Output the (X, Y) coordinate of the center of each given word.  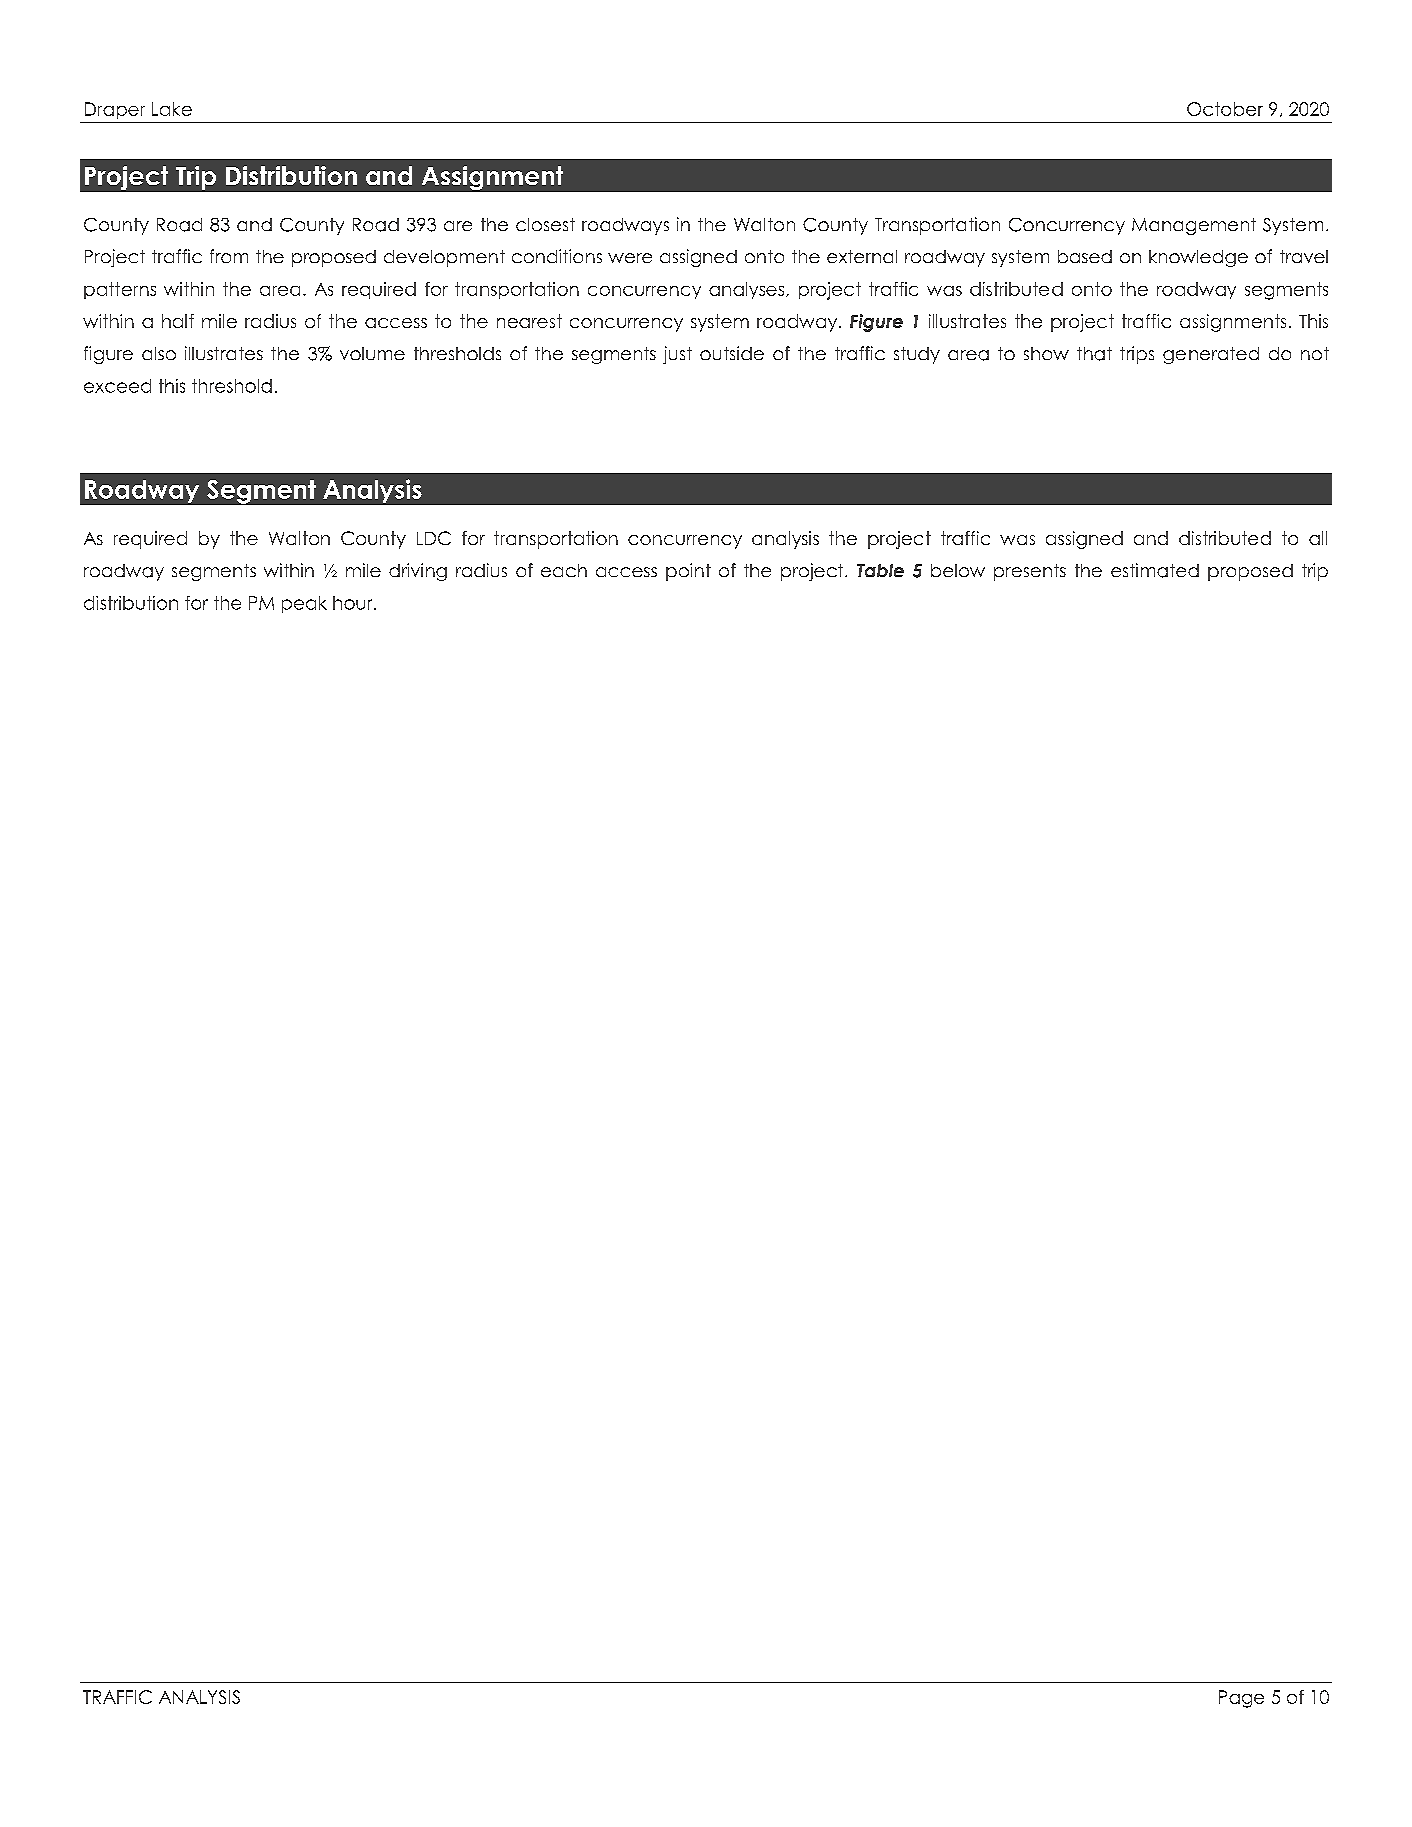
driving (418, 572)
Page (1241, 1699)
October (1225, 109)
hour (354, 603)
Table (880, 570)
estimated (1155, 570)
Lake (172, 109)
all (1318, 538)
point (688, 572)
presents (1030, 572)
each (564, 570)
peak (304, 604)
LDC (434, 538)
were (630, 258)
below (958, 570)
